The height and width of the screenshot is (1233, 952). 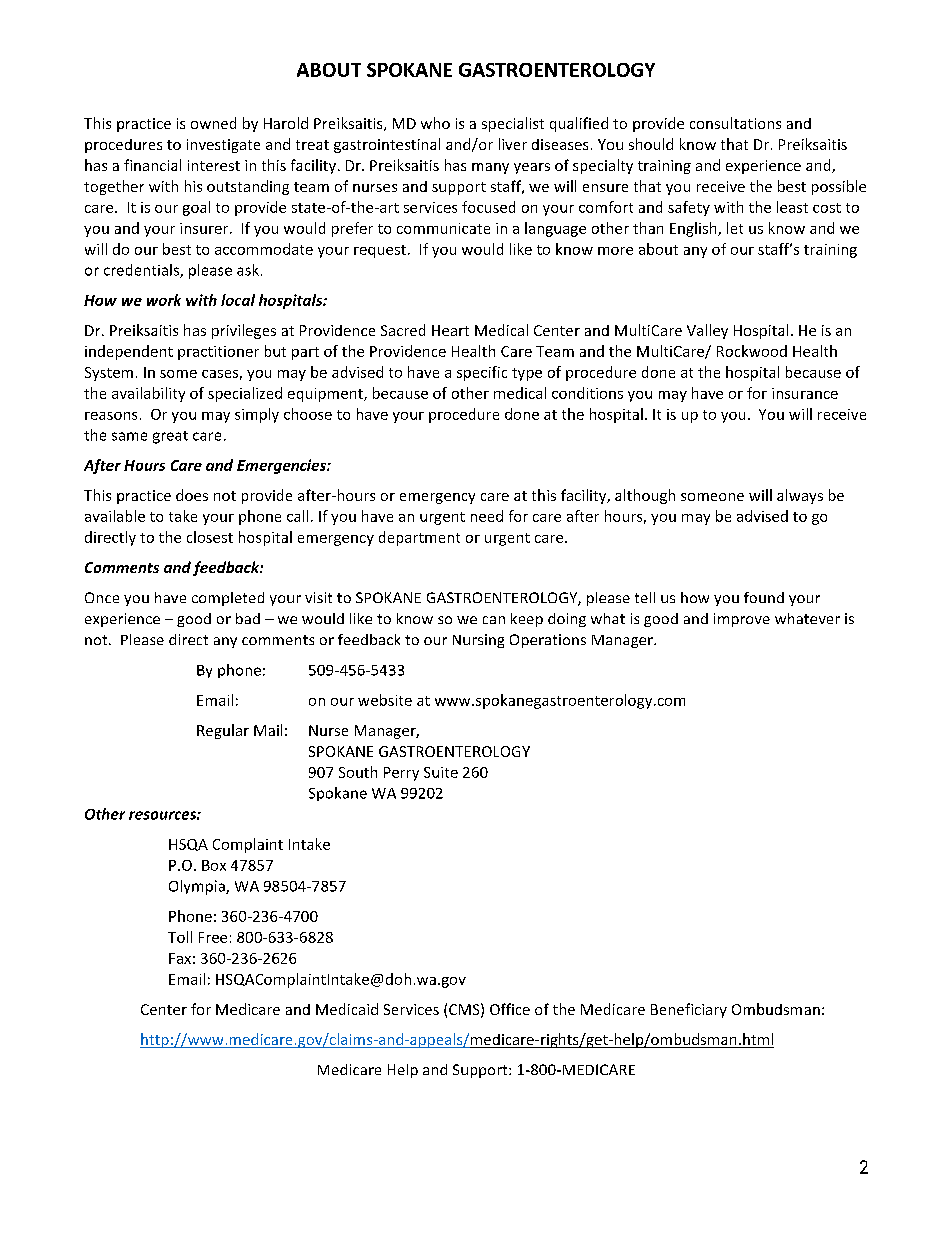 What do you see at coordinates (482, 373) in the screenshot?
I see `specific` at bounding box center [482, 373].
